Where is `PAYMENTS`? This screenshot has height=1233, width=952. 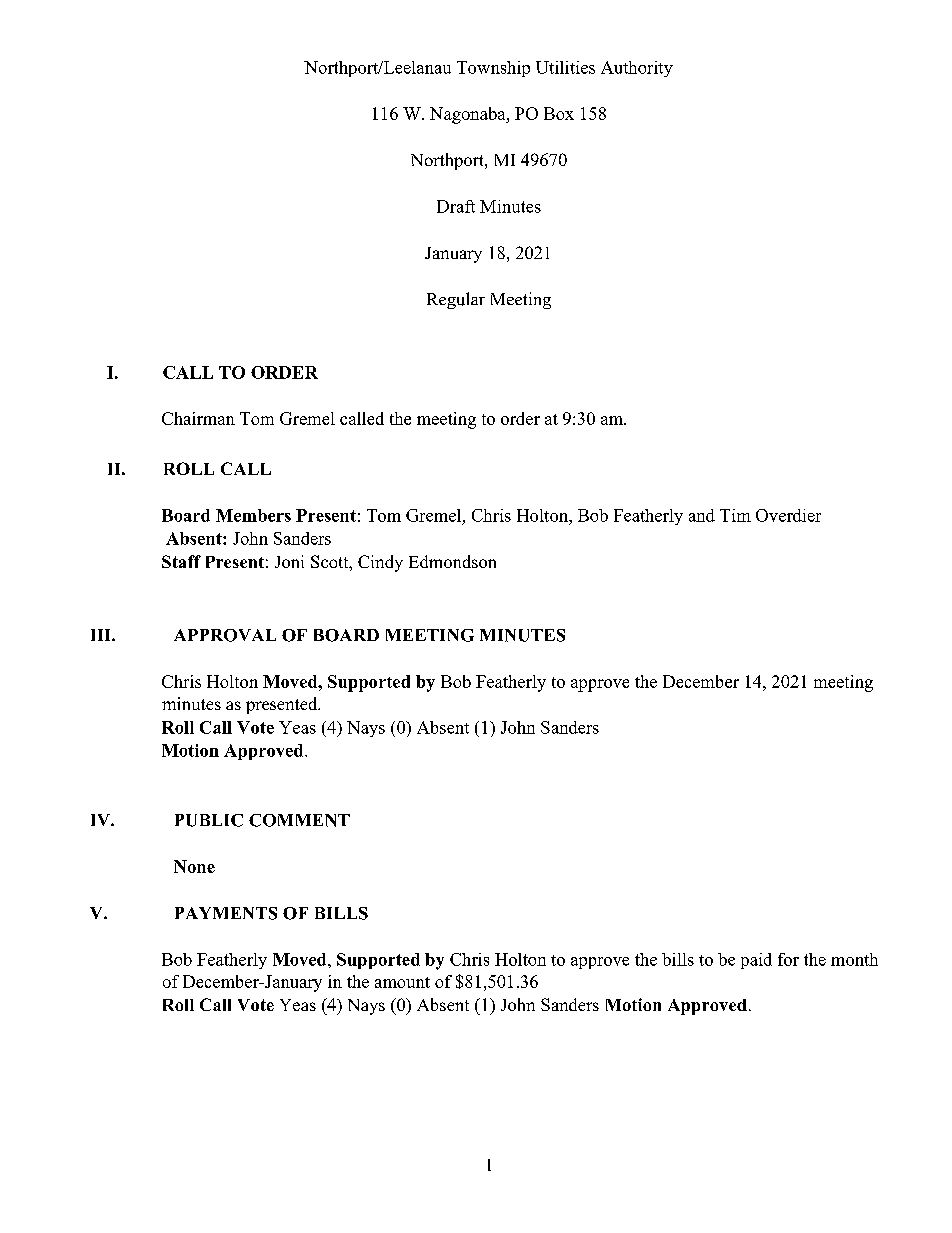 PAYMENTS is located at coordinates (226, 913).
